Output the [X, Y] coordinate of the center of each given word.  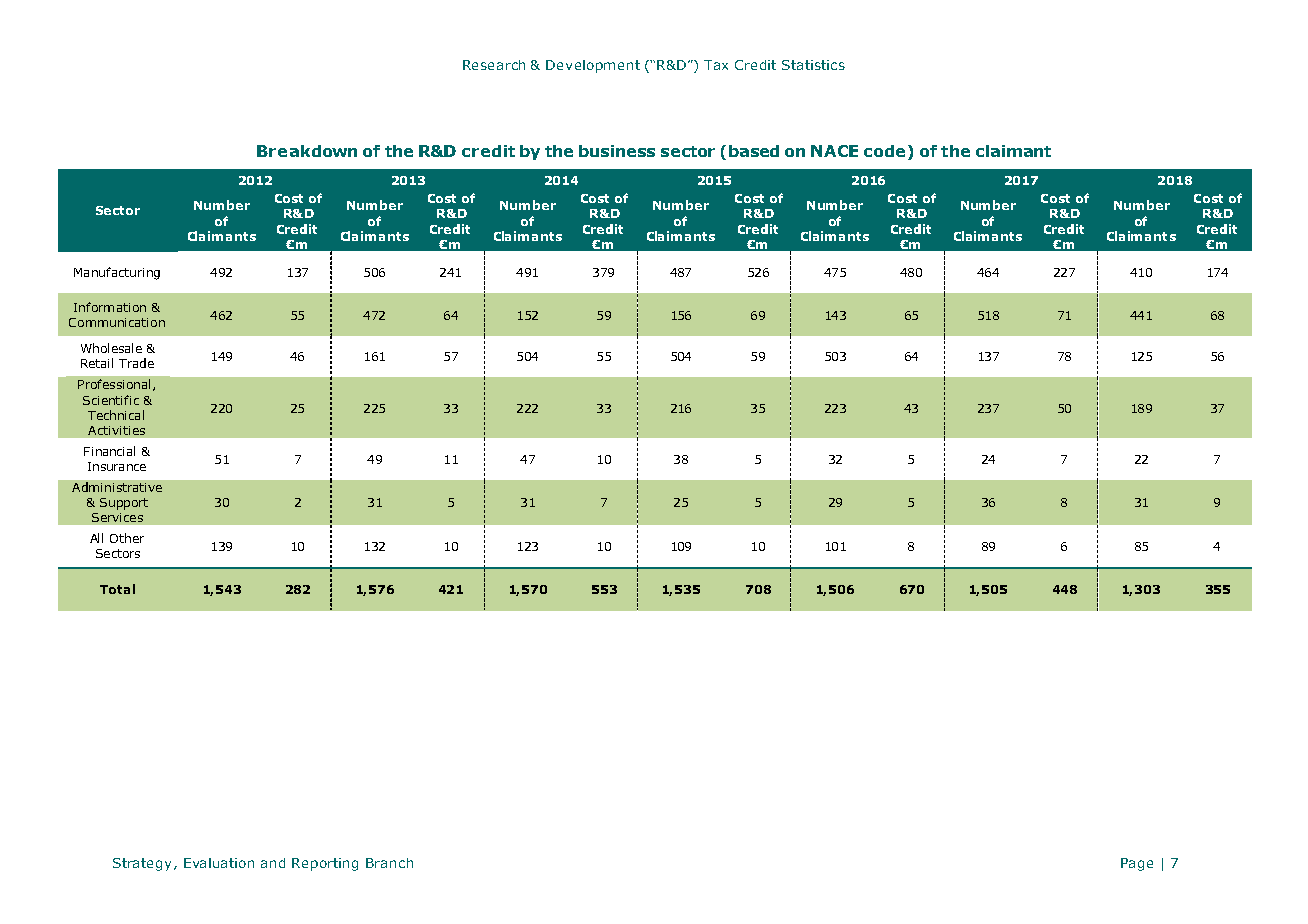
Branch [389, 863]
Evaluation [219, 863]
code [884, 151]
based [754, 151]
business [617, 151]
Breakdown [307, 151]
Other [127, 538]
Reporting [325, 864]
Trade [136, 363]
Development [593, 66]
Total [117, 589]
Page [1137, 864]
